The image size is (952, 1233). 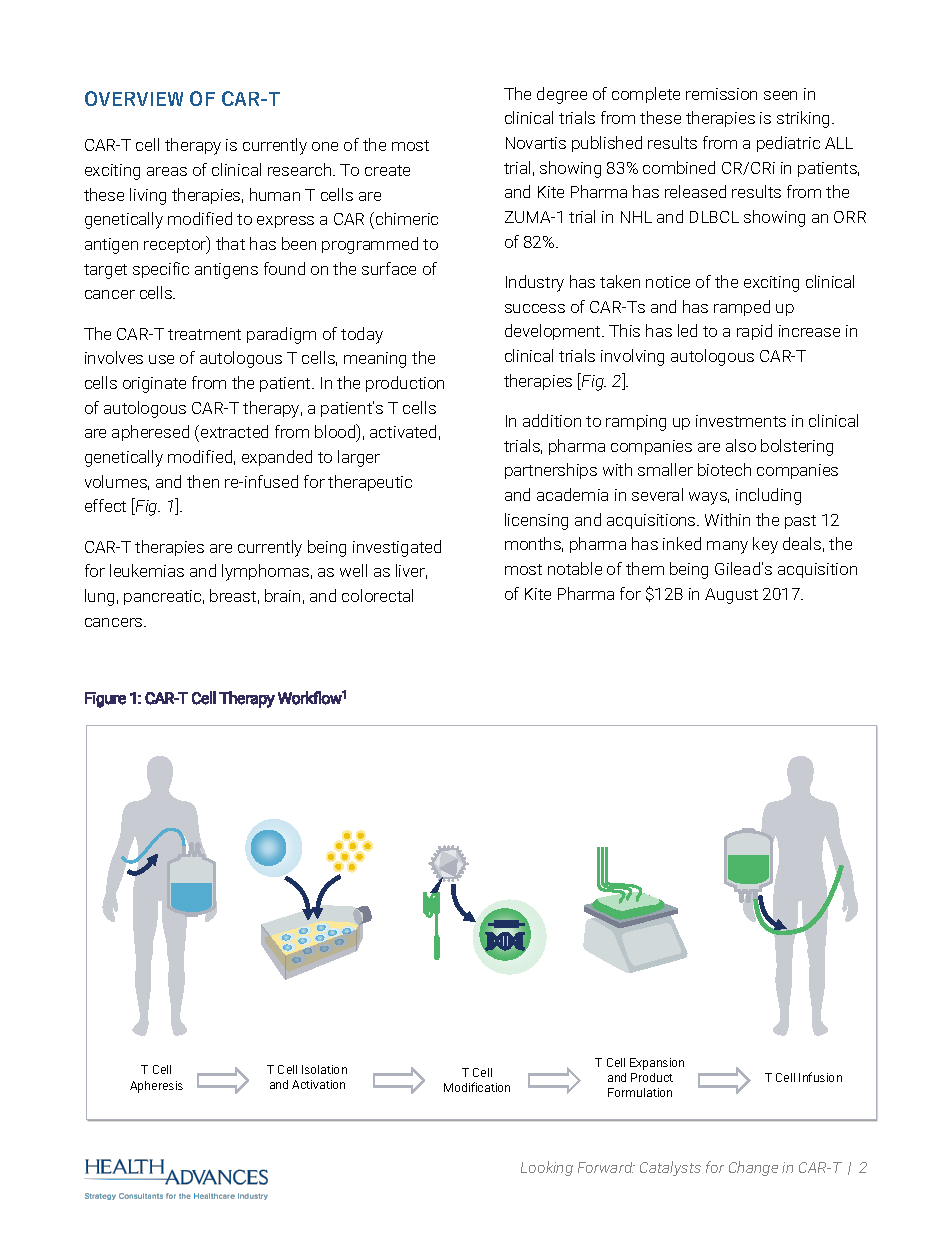 I want to click on areas, so click(x=167, y=171).
